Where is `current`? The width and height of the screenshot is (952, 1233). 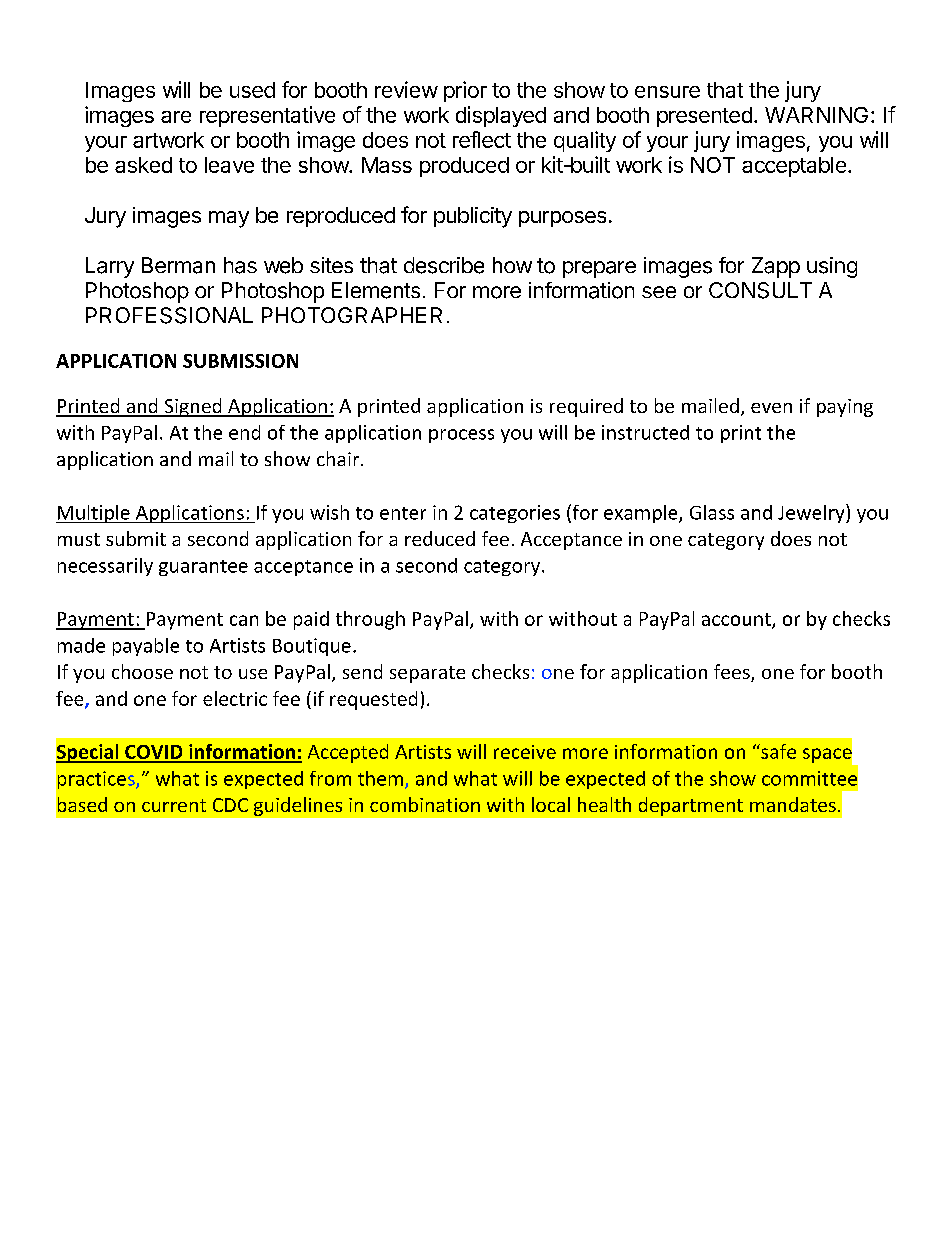 current is located at coordinates (174, 805).
